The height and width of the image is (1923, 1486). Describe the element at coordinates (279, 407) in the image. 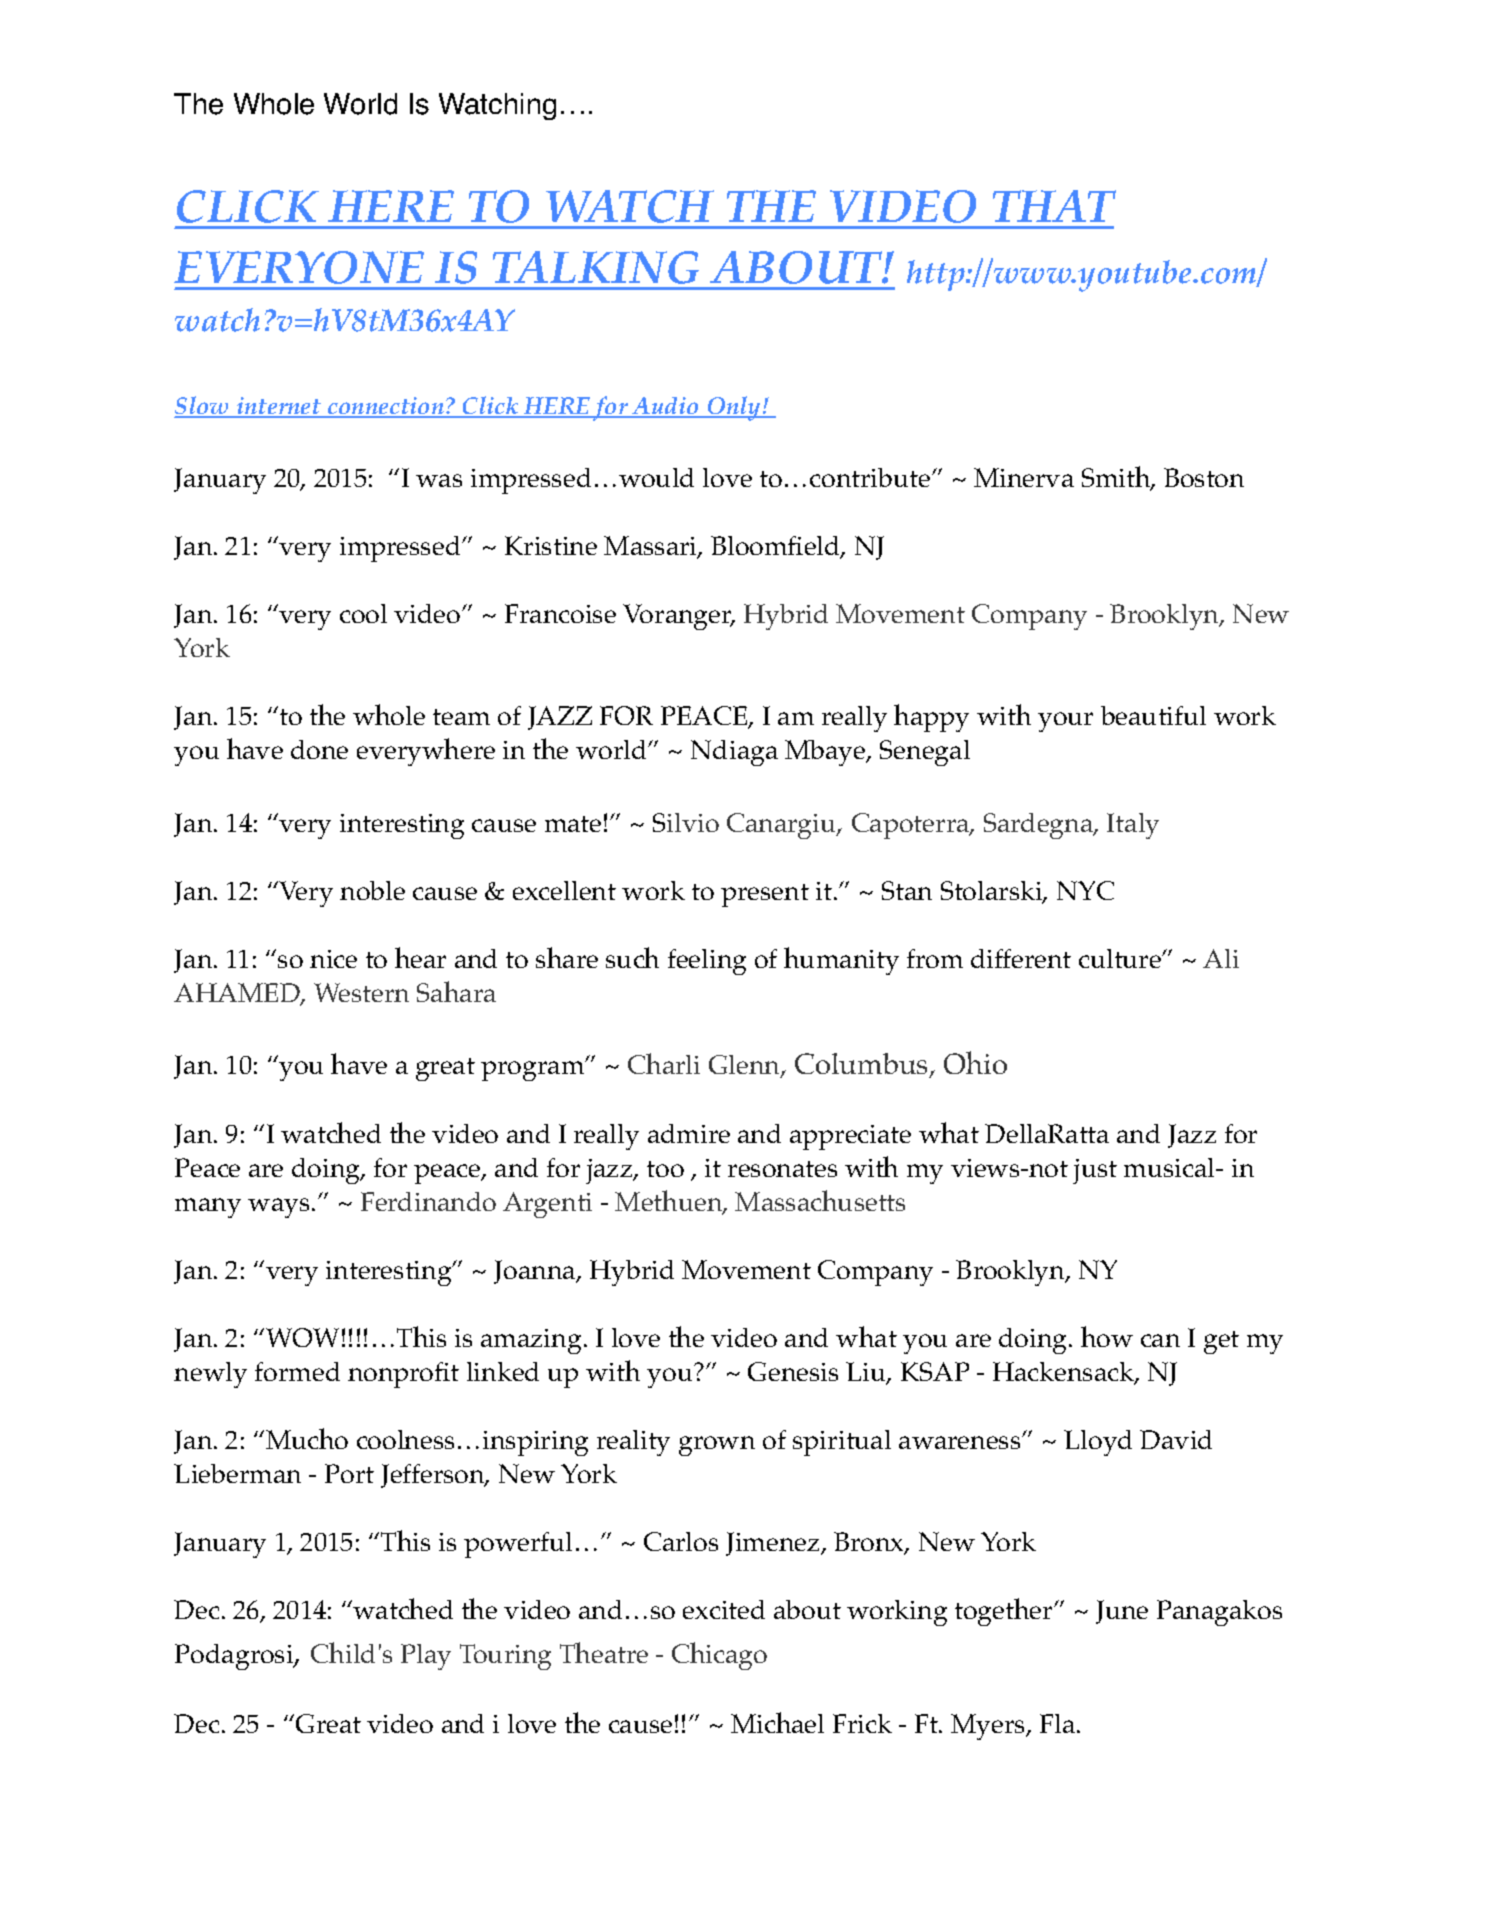

I see `internet` at that location.
